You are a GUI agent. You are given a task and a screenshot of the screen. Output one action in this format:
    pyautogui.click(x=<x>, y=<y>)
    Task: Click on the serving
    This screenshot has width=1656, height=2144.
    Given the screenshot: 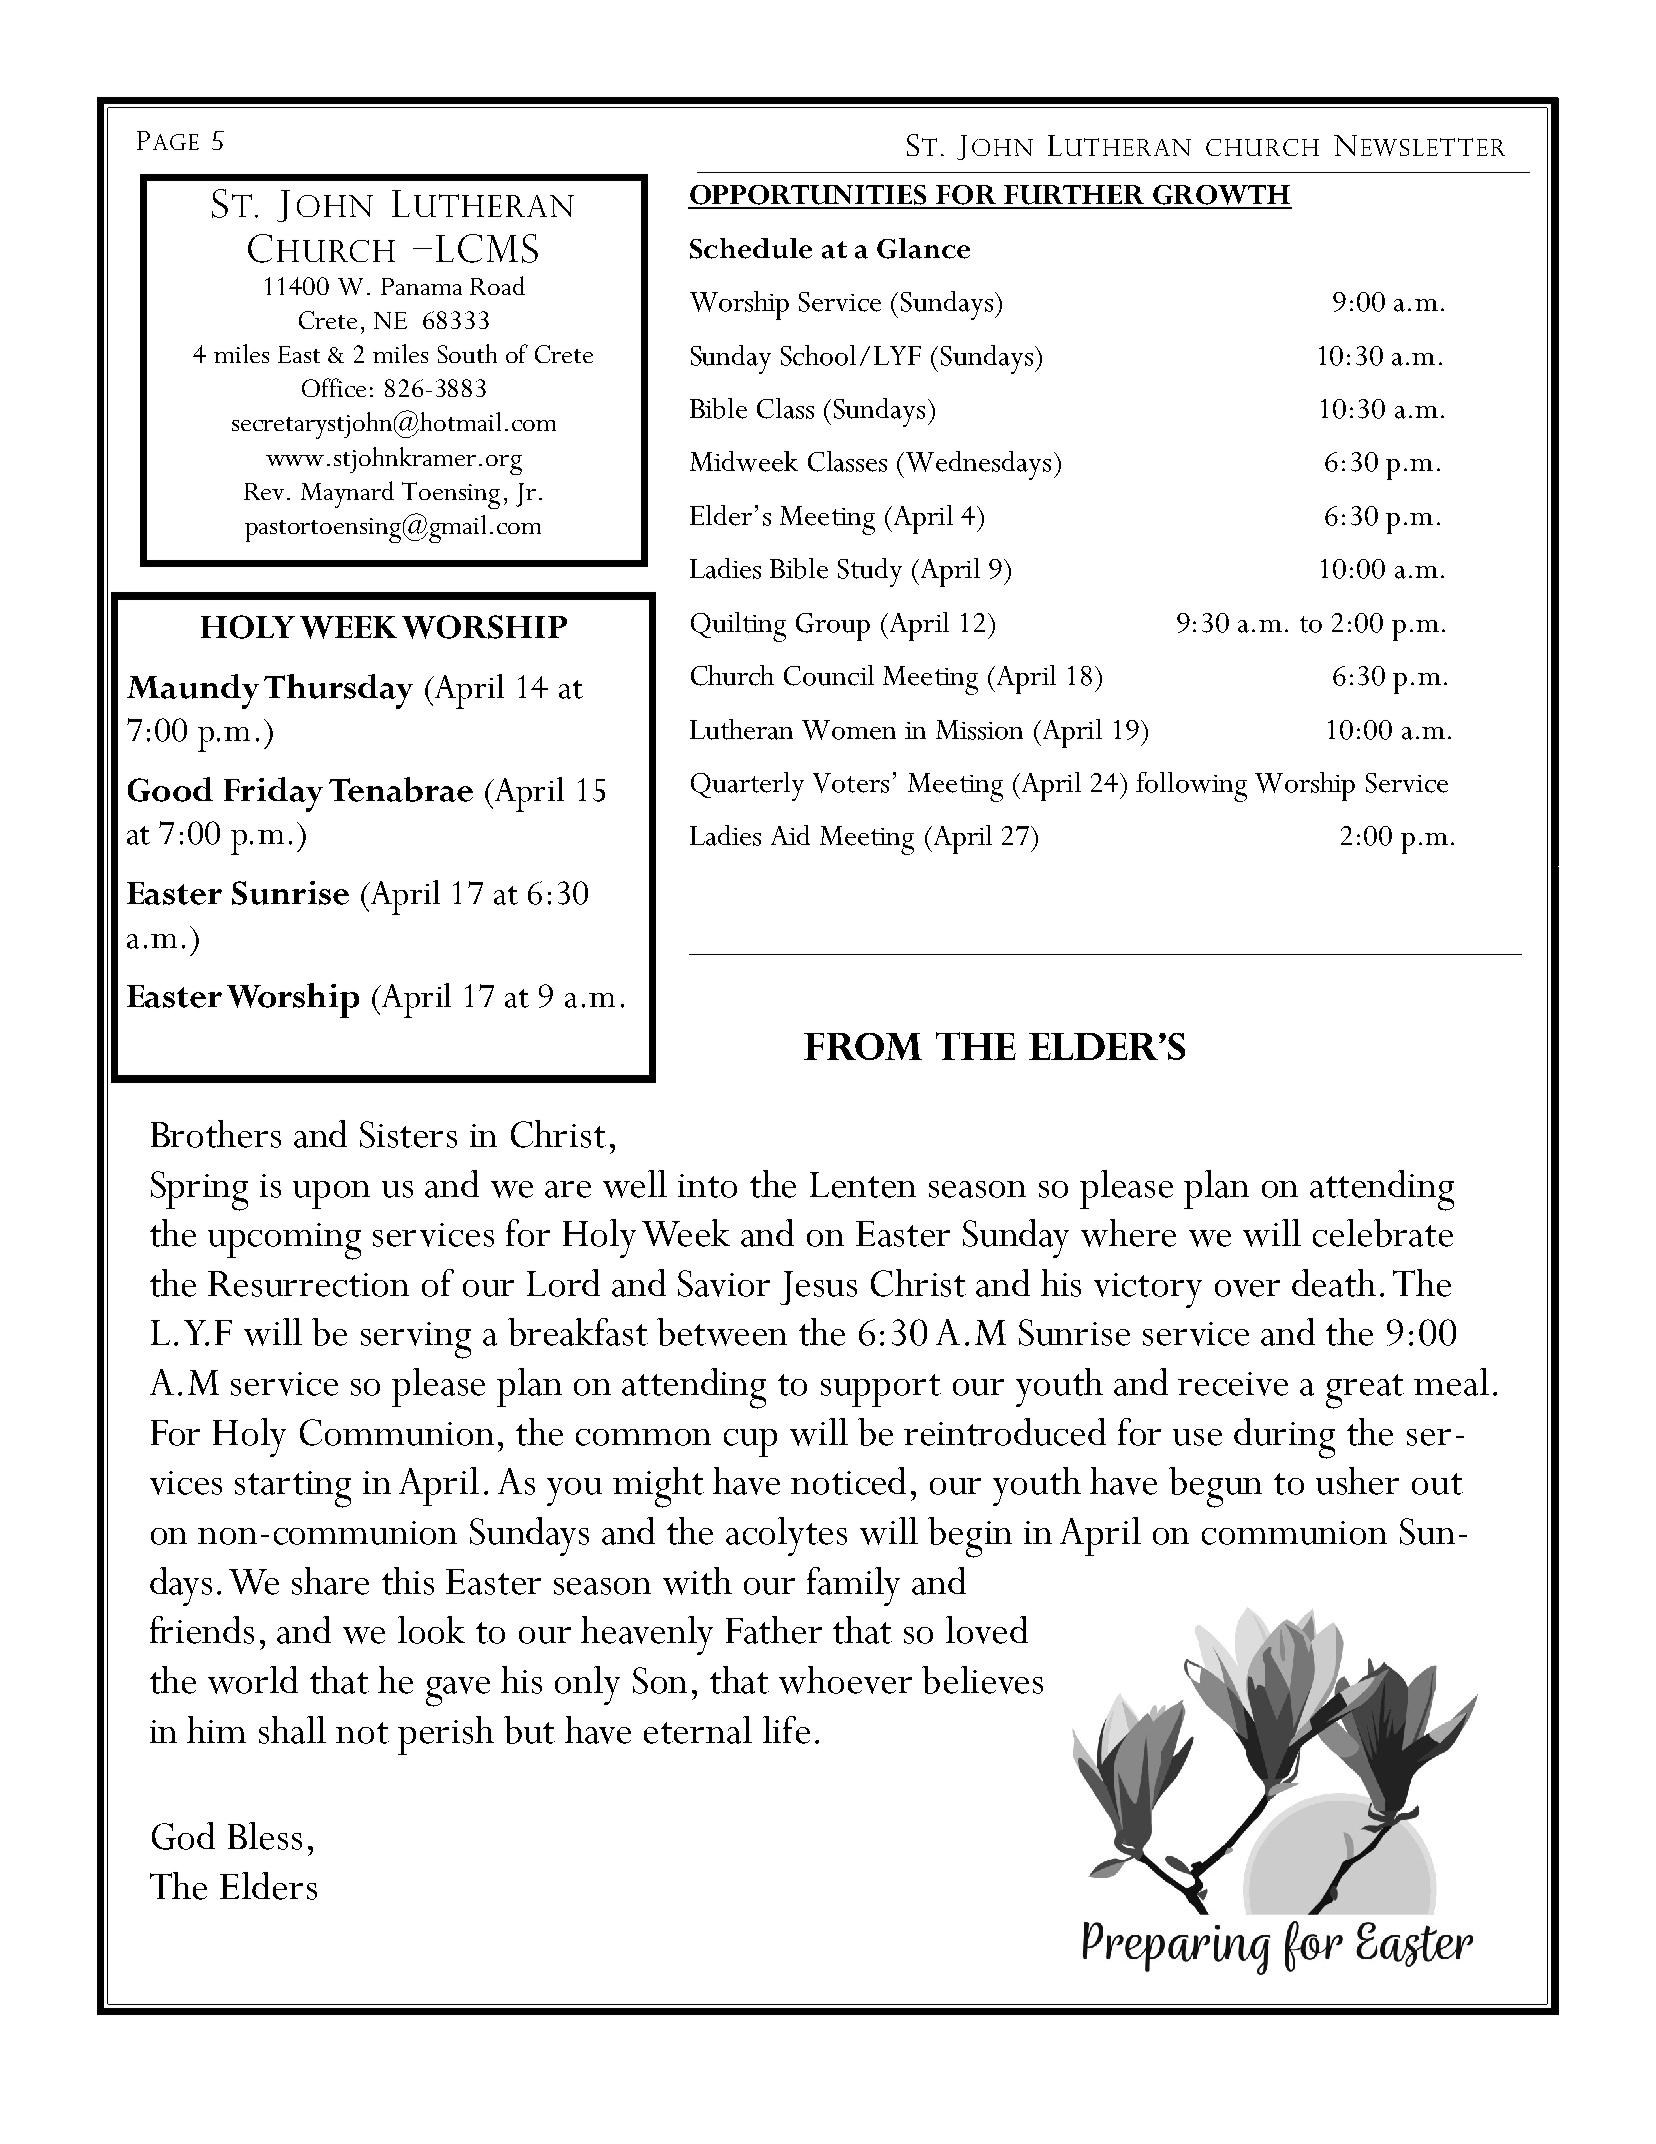 What is the action you would take?
    pyautogui.click(x=416, y=1340)
